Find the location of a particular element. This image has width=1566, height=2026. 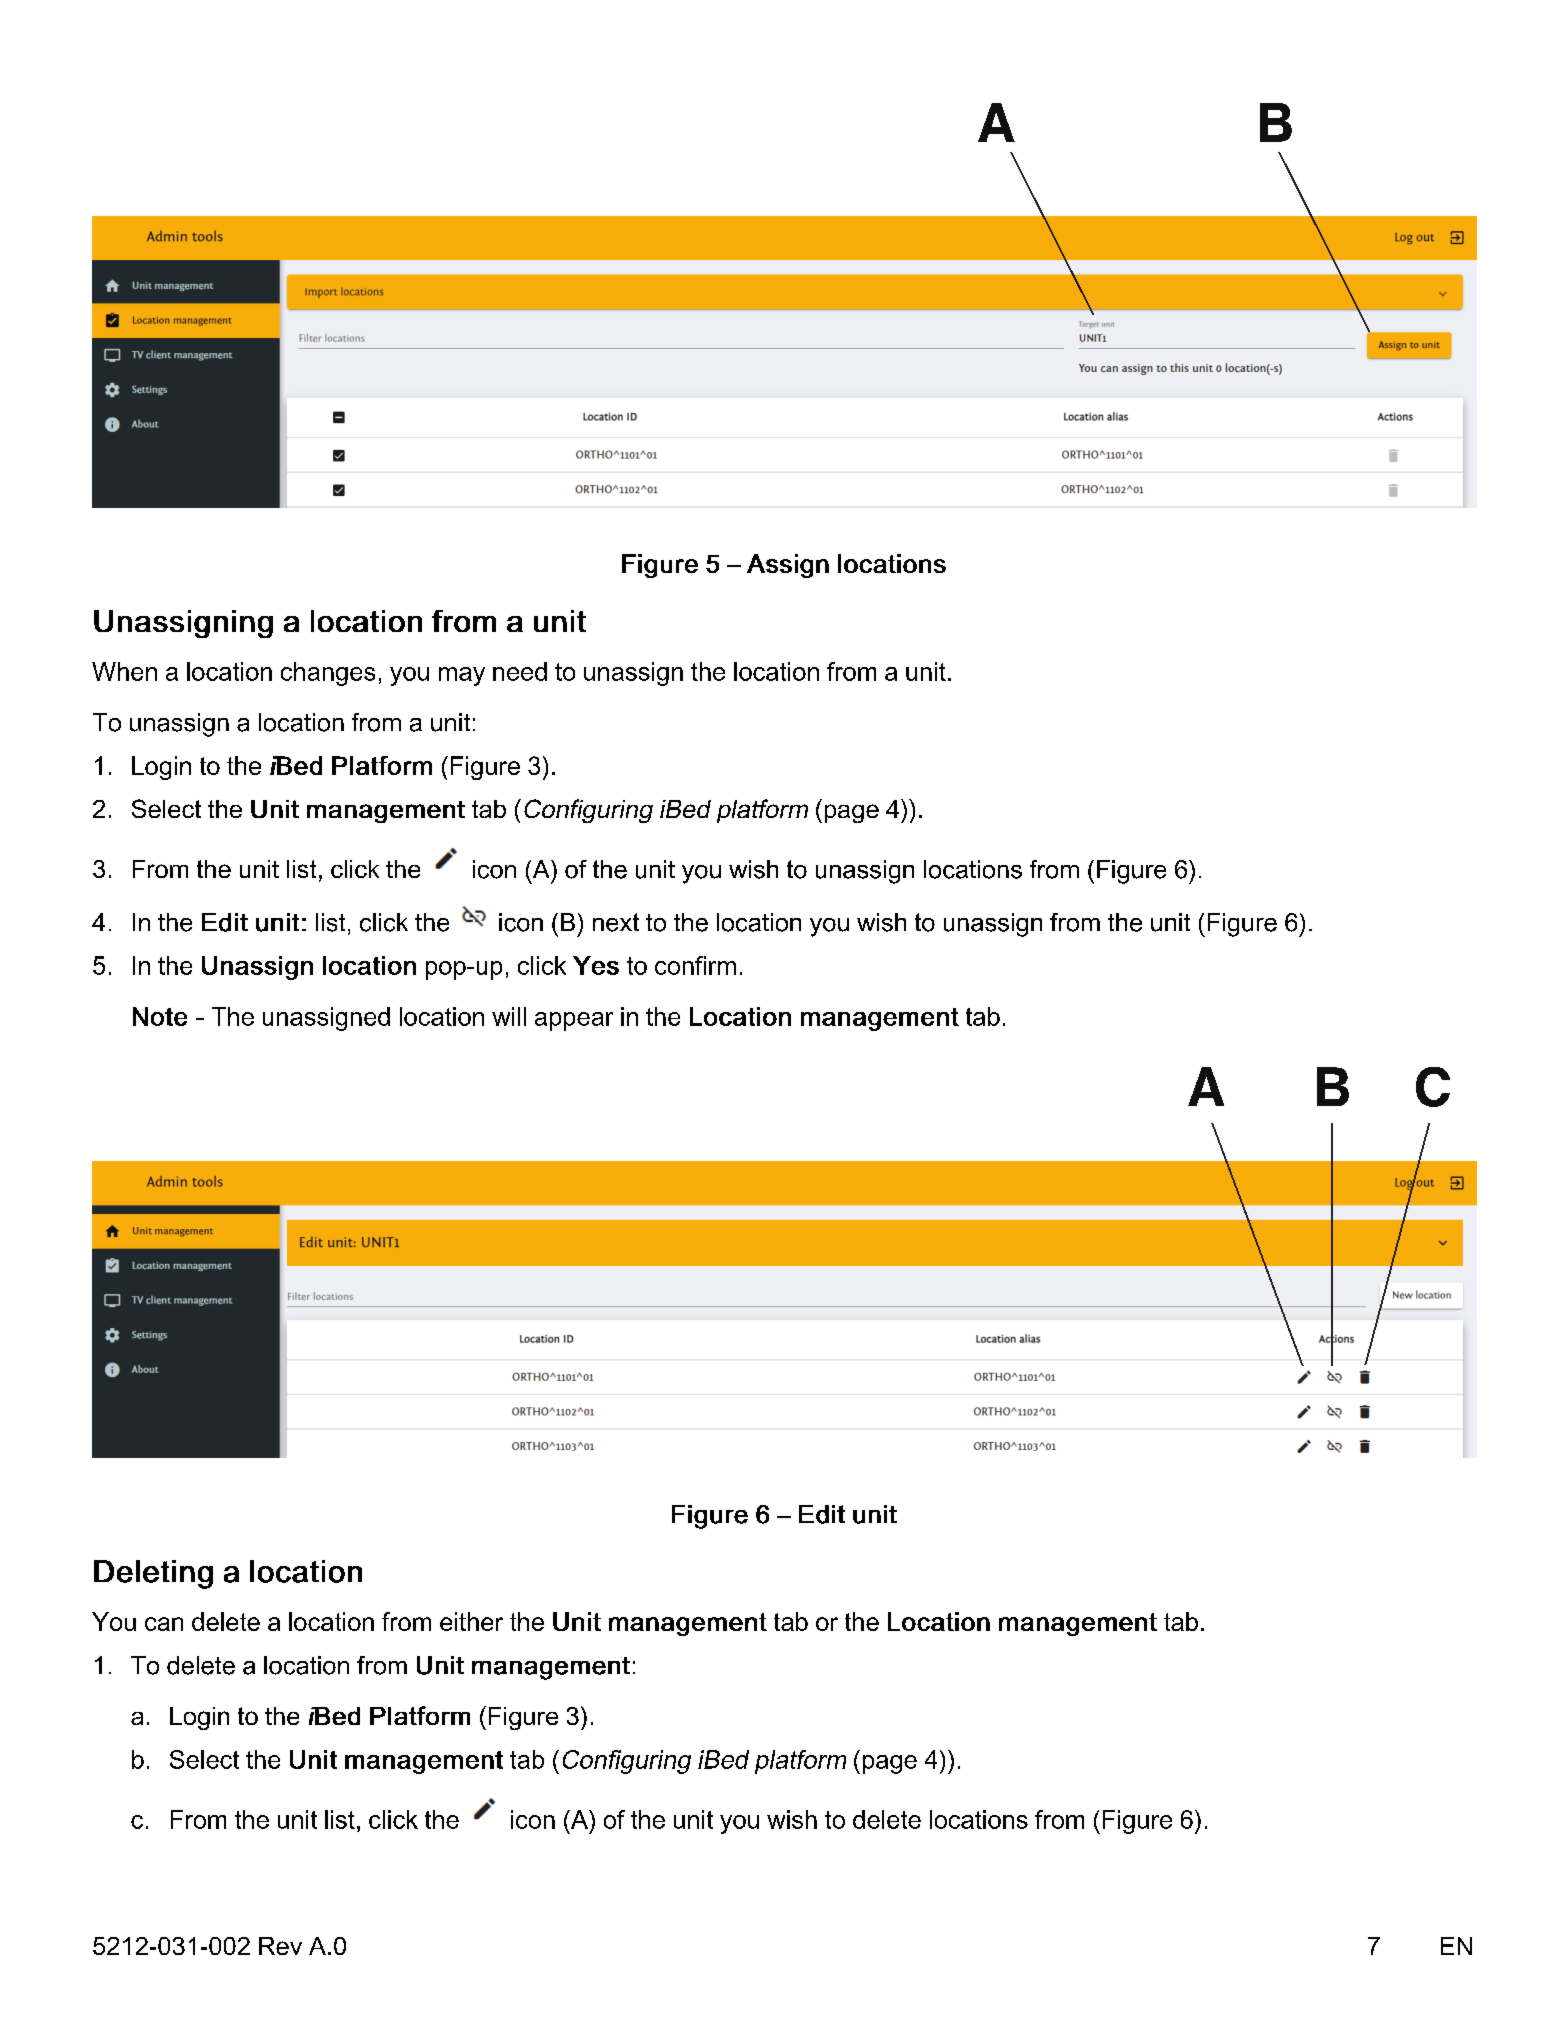

can is located at coordinates (164, 1624).
